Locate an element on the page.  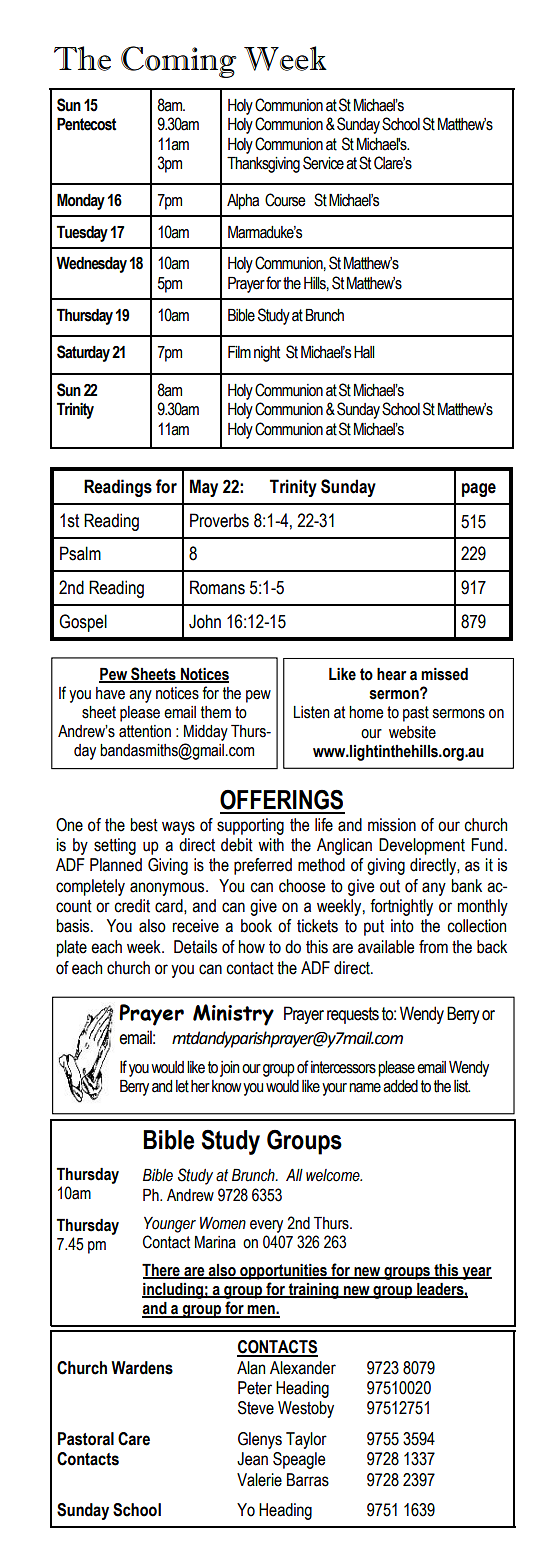
year is located at coordinates (476, 1273).
